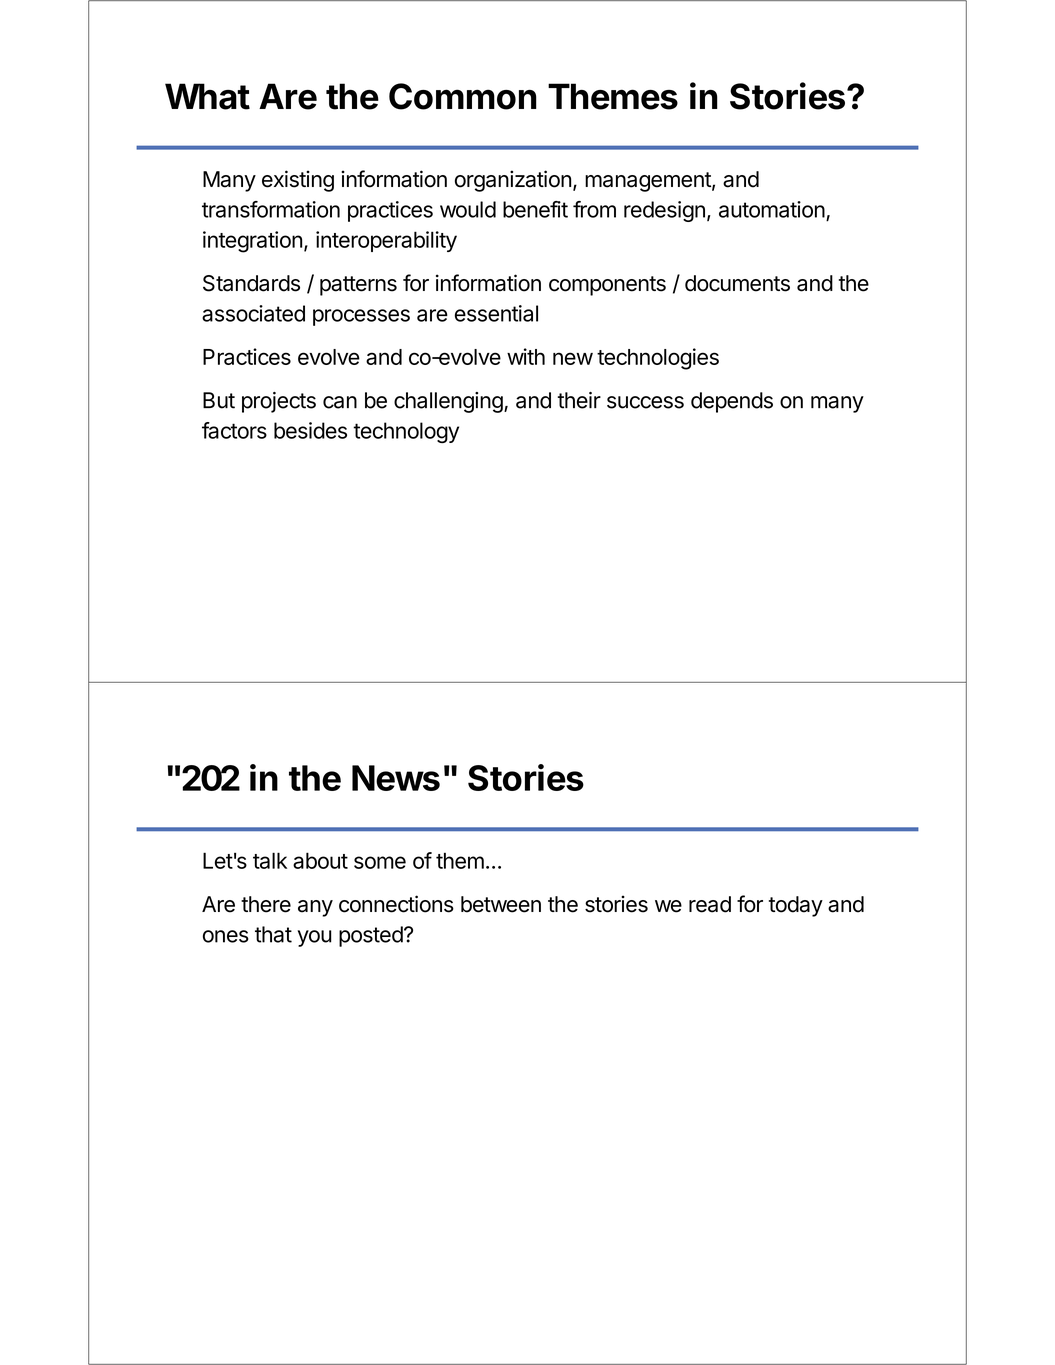 The height and width of the document is (1365, 1055). What do you see at coordinates (732, 402) in the document?
I see `depends` at bounding box center [732, 402].
